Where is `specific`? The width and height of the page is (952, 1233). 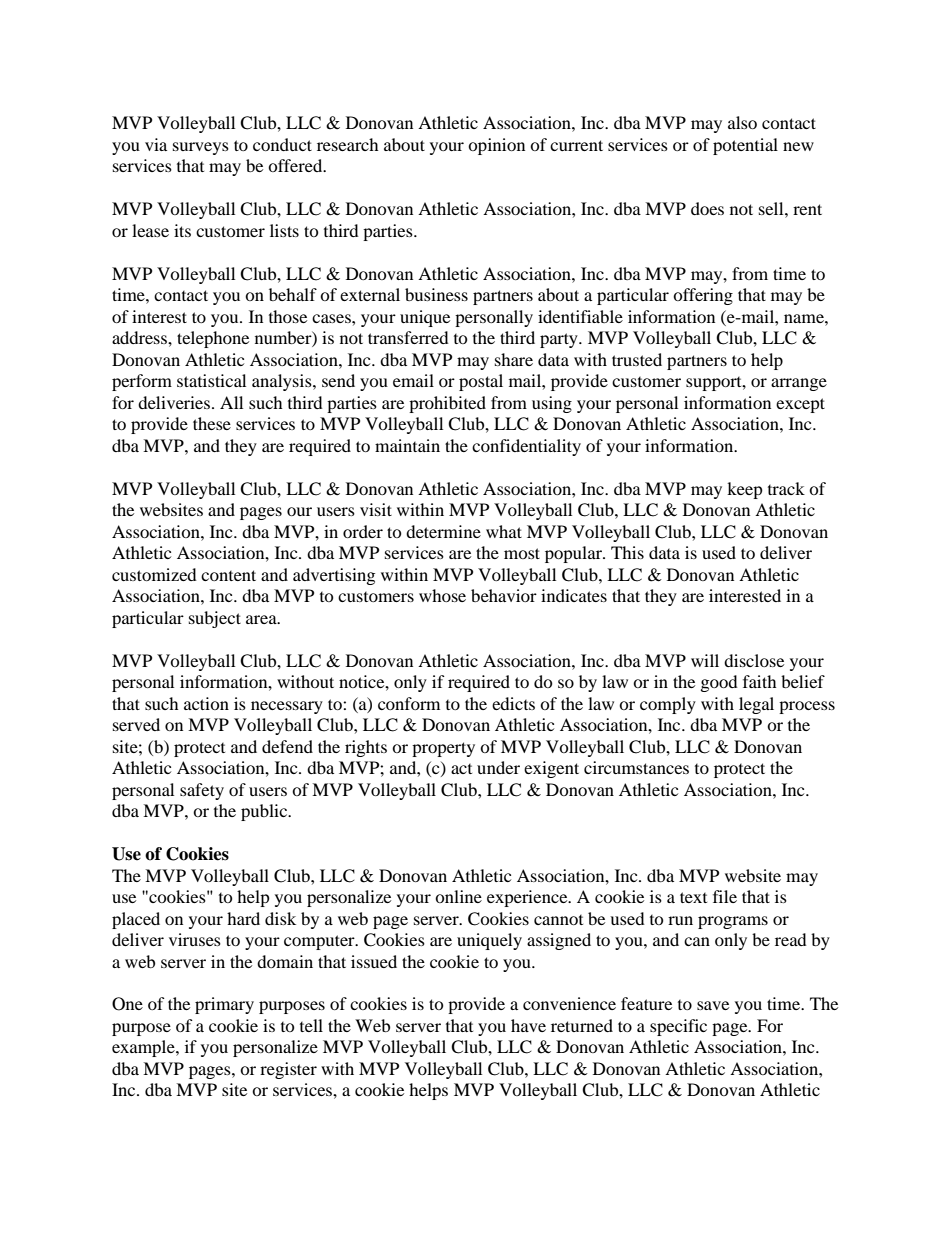 specific is located at coordinates (678, 1027).
